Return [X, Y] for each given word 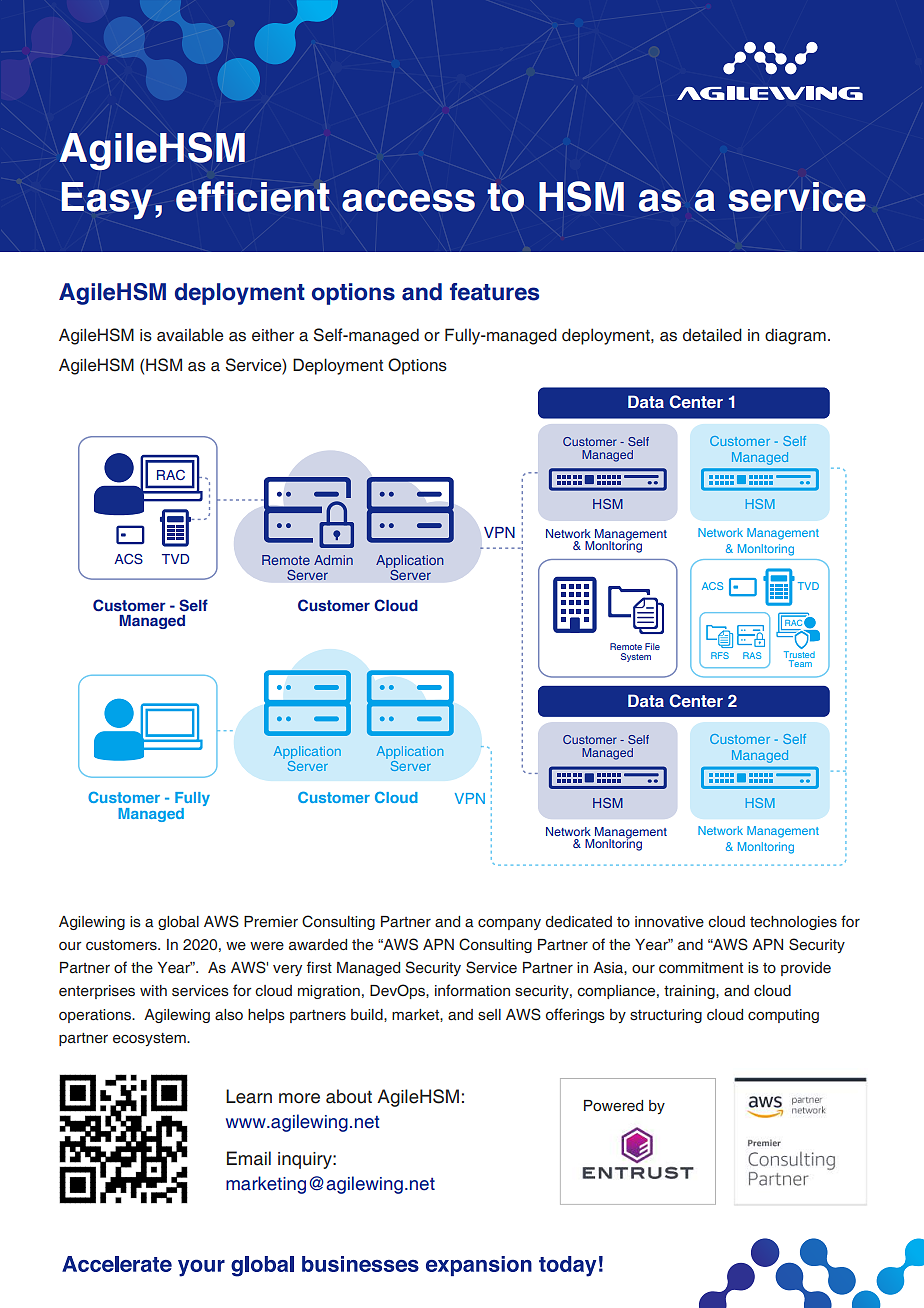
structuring [666, 1016]
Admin [333, 560]
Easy [106, 200]
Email [249, 1158]
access [408, 200]
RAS [752, 655]
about [349, 1096]
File [652, 646]
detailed [712, 335]
